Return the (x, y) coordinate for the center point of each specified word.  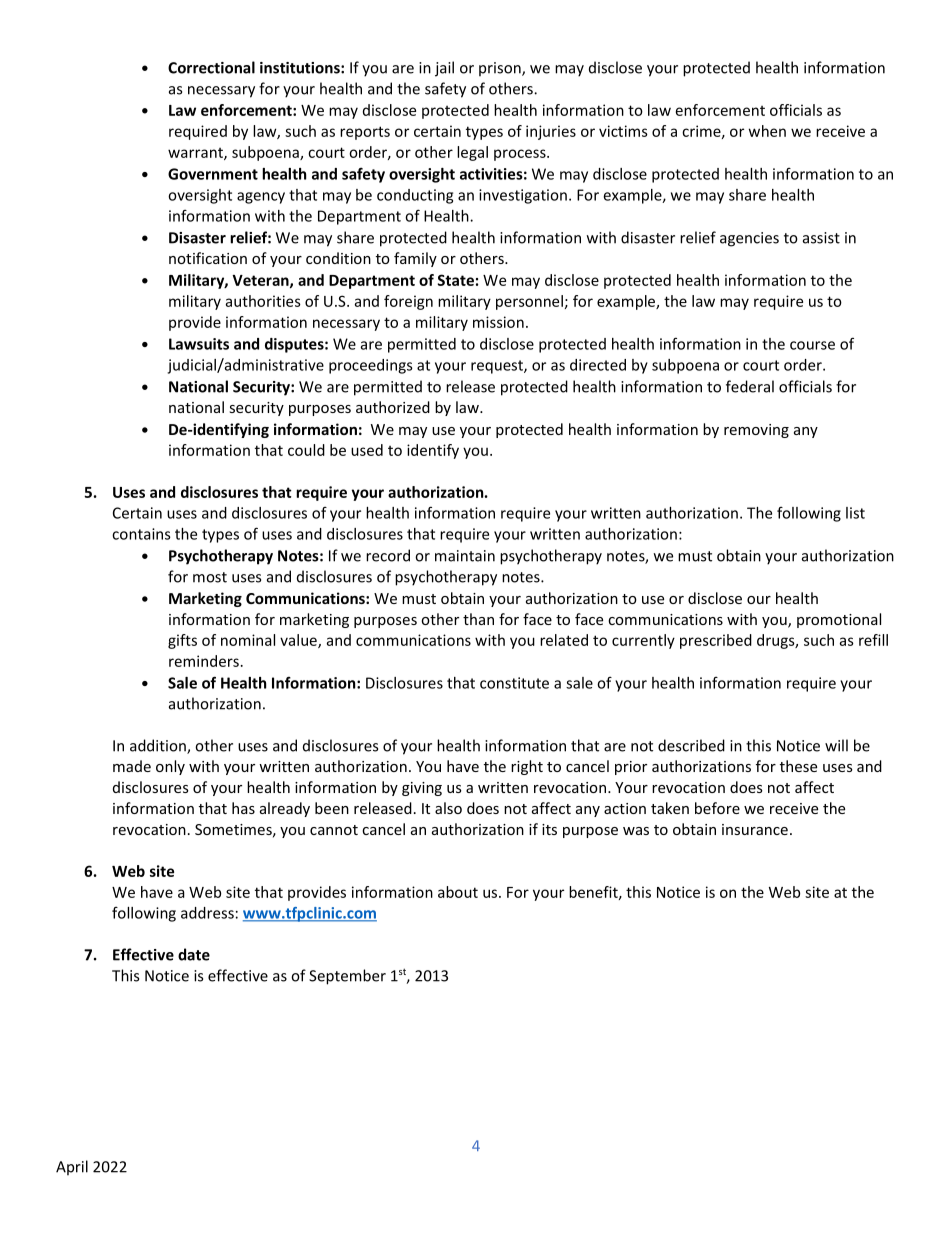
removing (756, 431)
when (767, 131)
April (72, 1168)
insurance (755, 829)
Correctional (211, 67)
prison (501, 69)
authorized (393, 407)
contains (141, 534)
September (347, 977)
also (448, 808)
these (798, 766)
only (170, 767)
